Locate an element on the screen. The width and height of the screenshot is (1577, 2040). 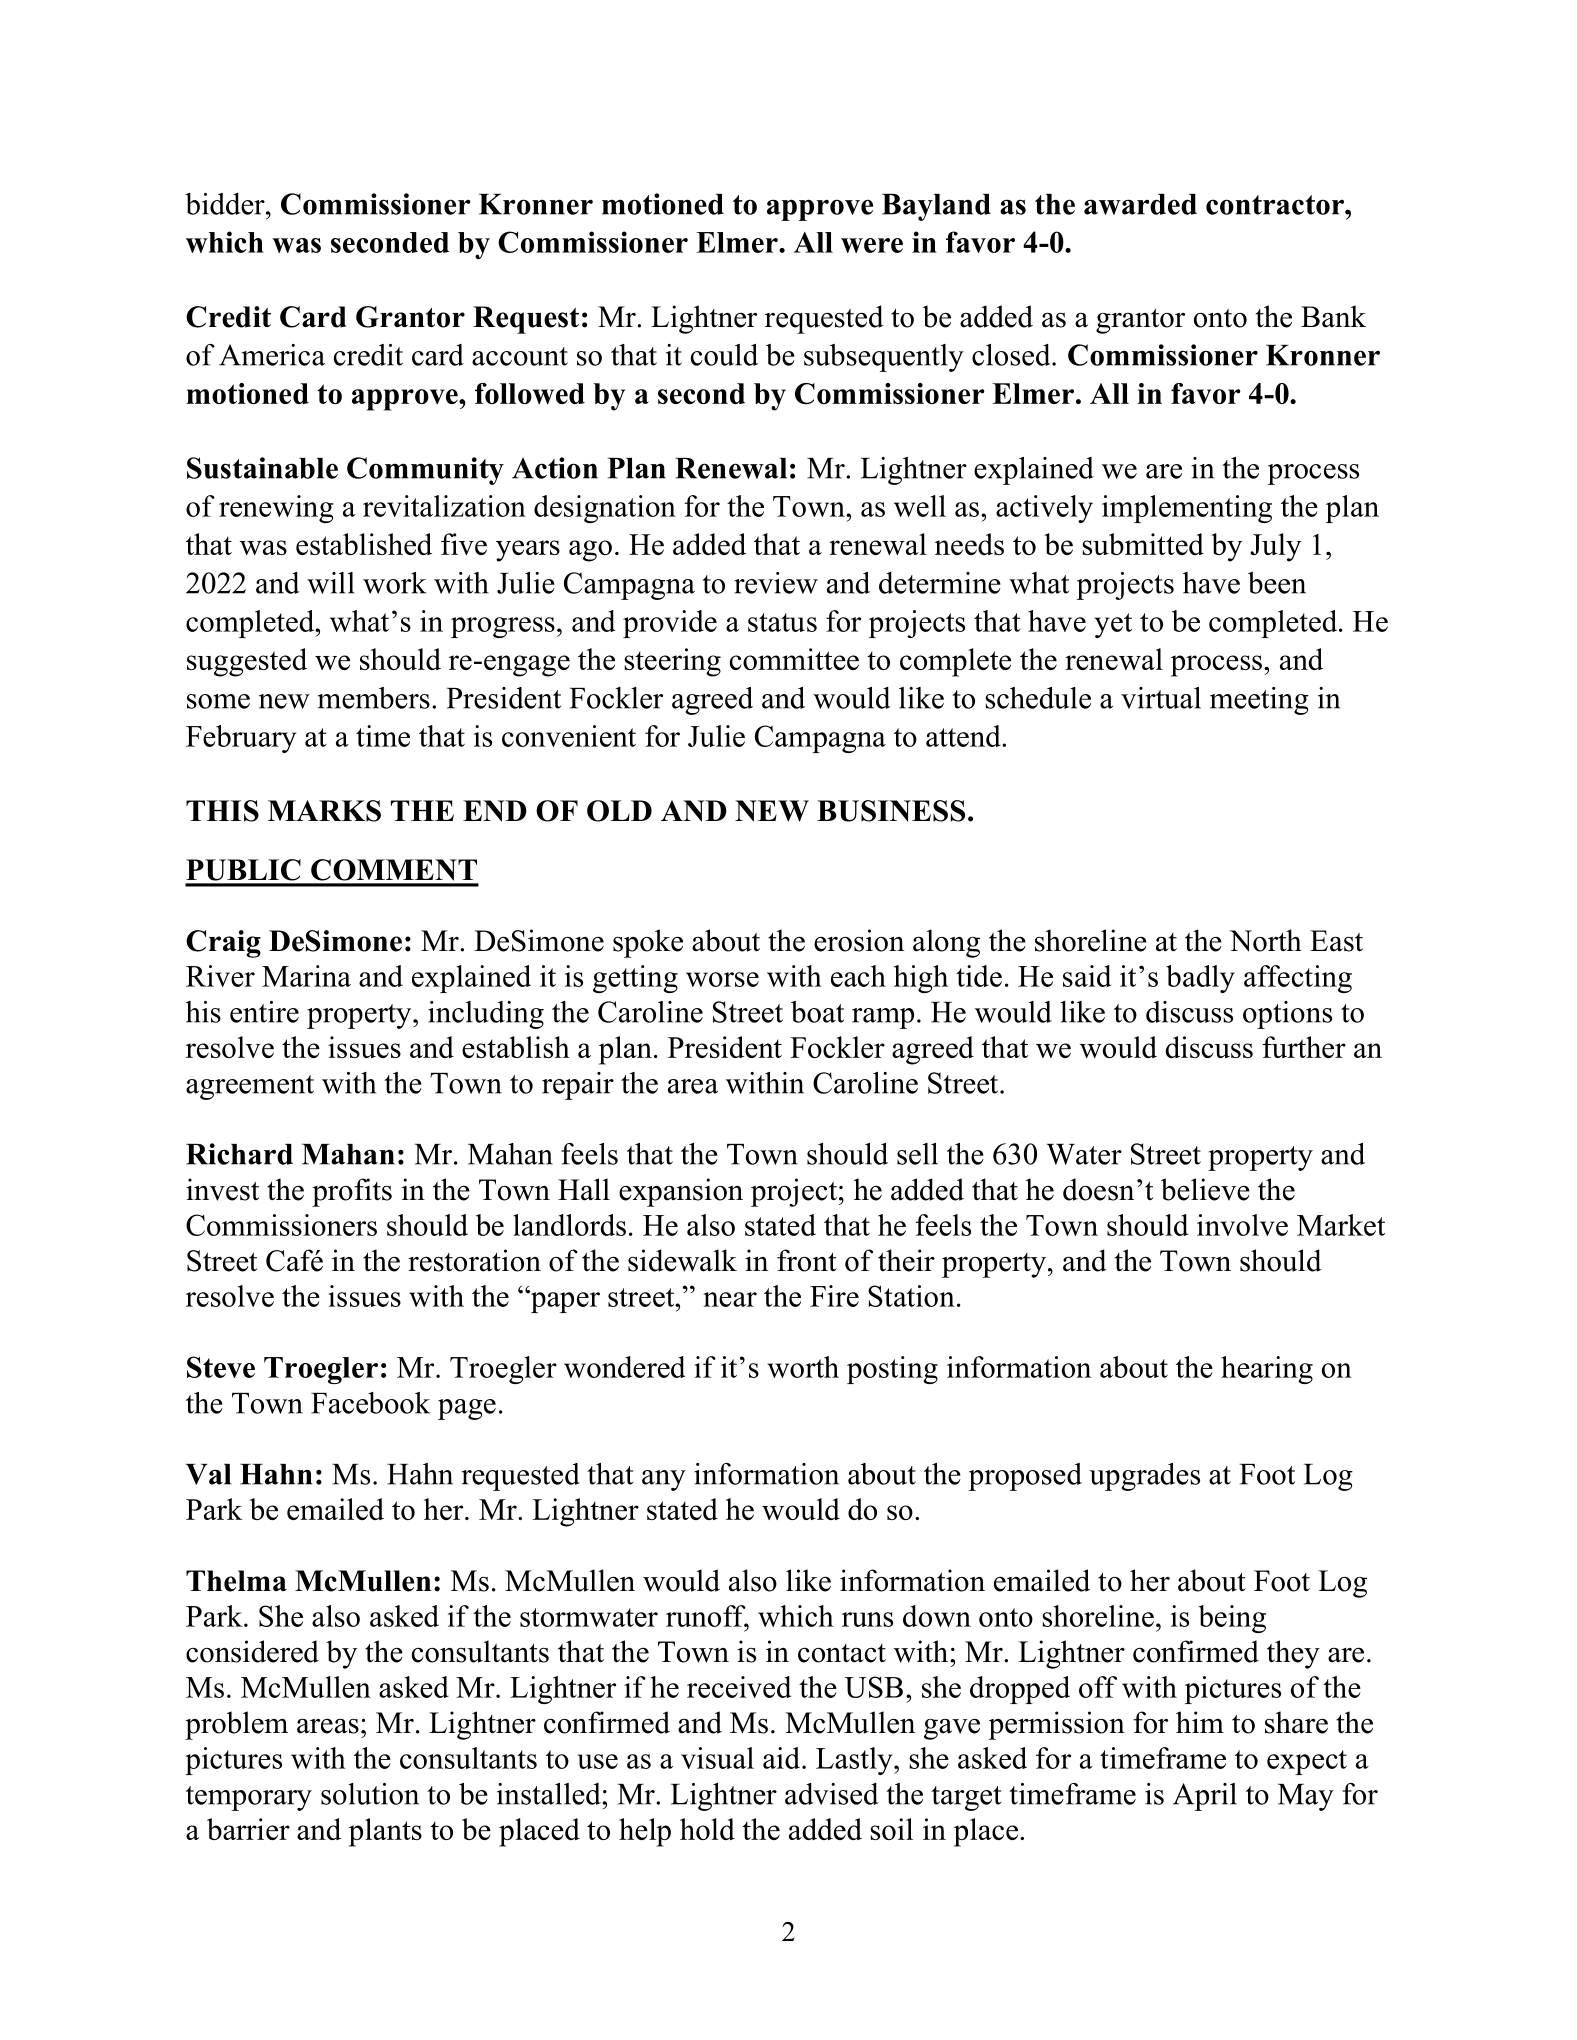
Marina is located at coordinates (306, 976).
